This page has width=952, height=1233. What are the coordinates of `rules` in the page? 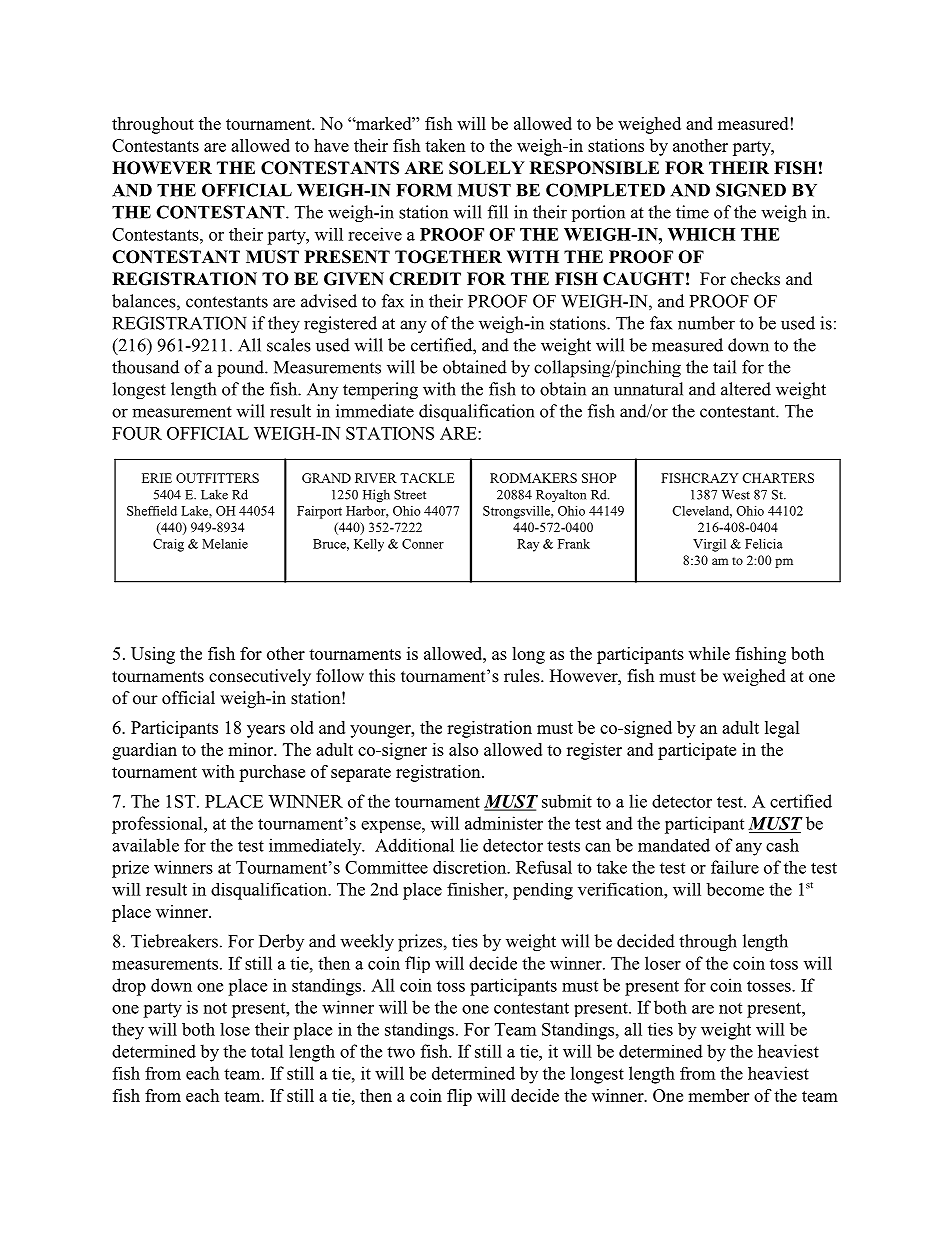 It's located at (523, 676).
